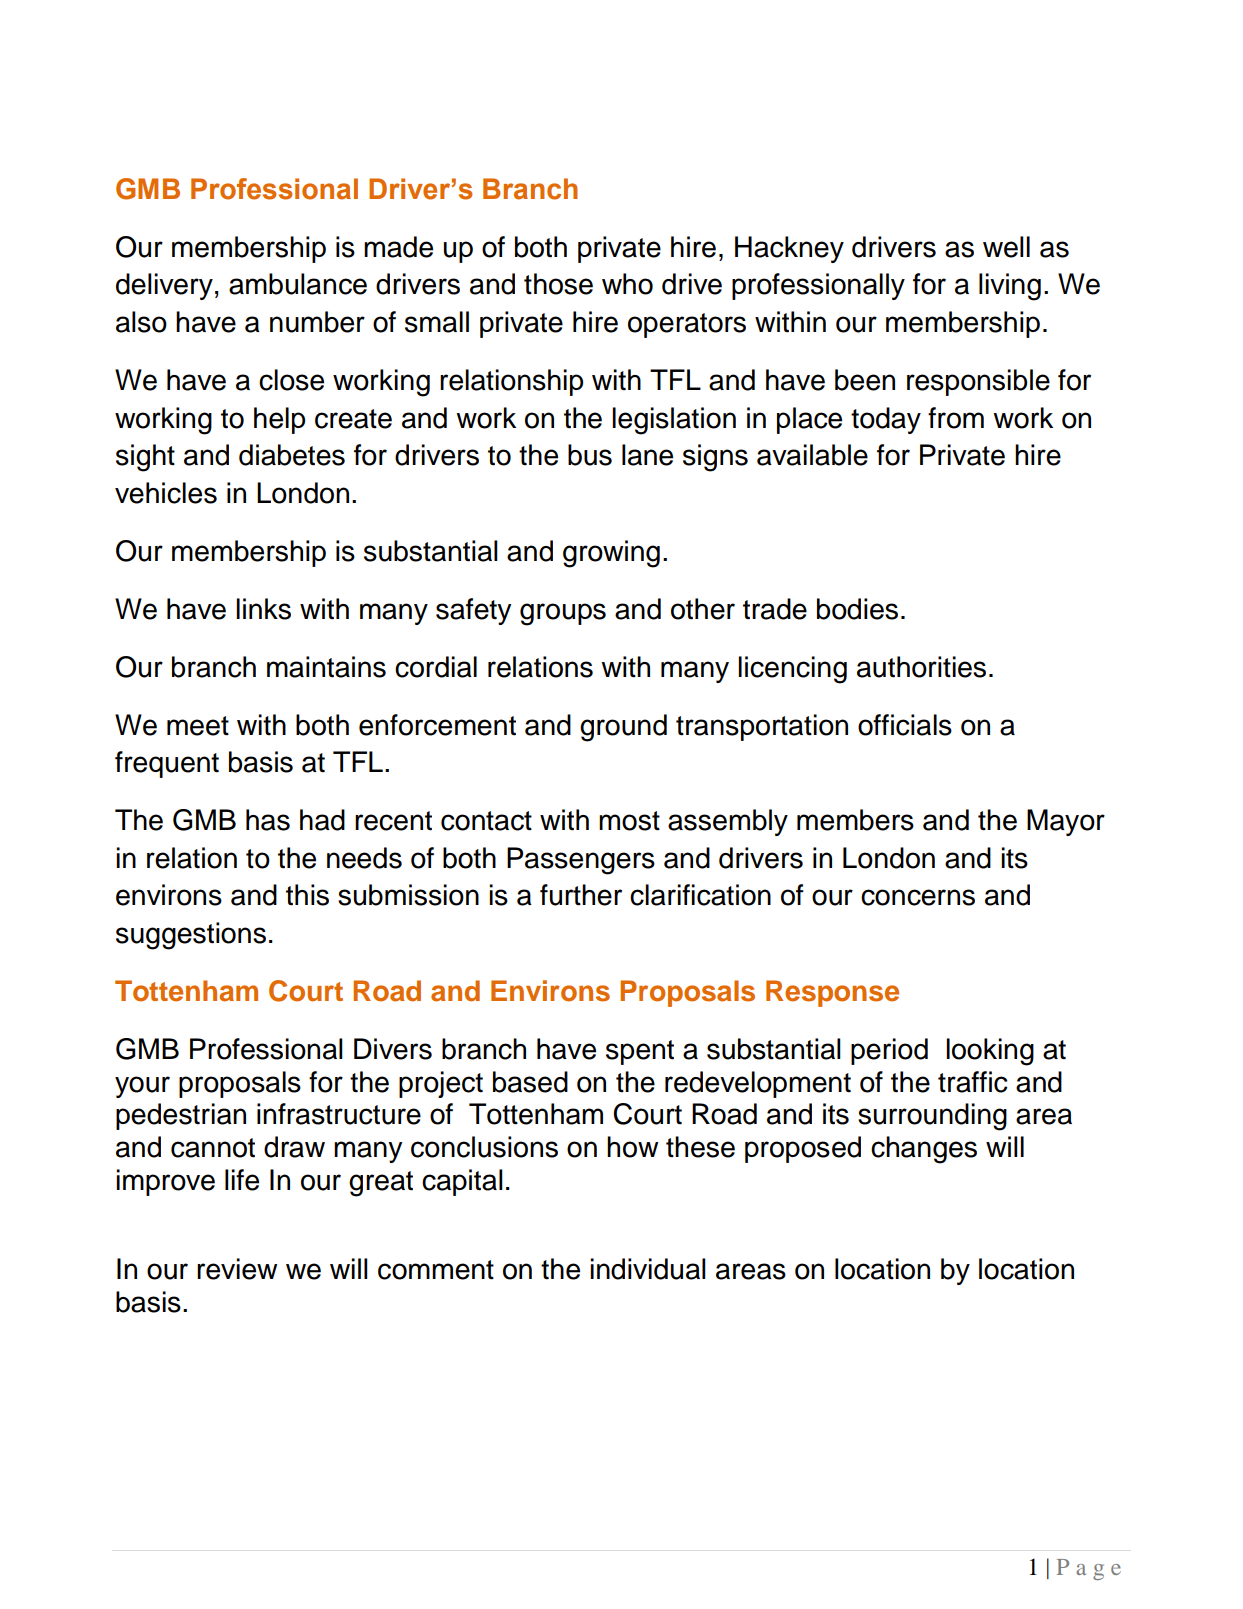  Describe the element at coordinates (166, 493) in the image. I see `vehicles` at that location.
